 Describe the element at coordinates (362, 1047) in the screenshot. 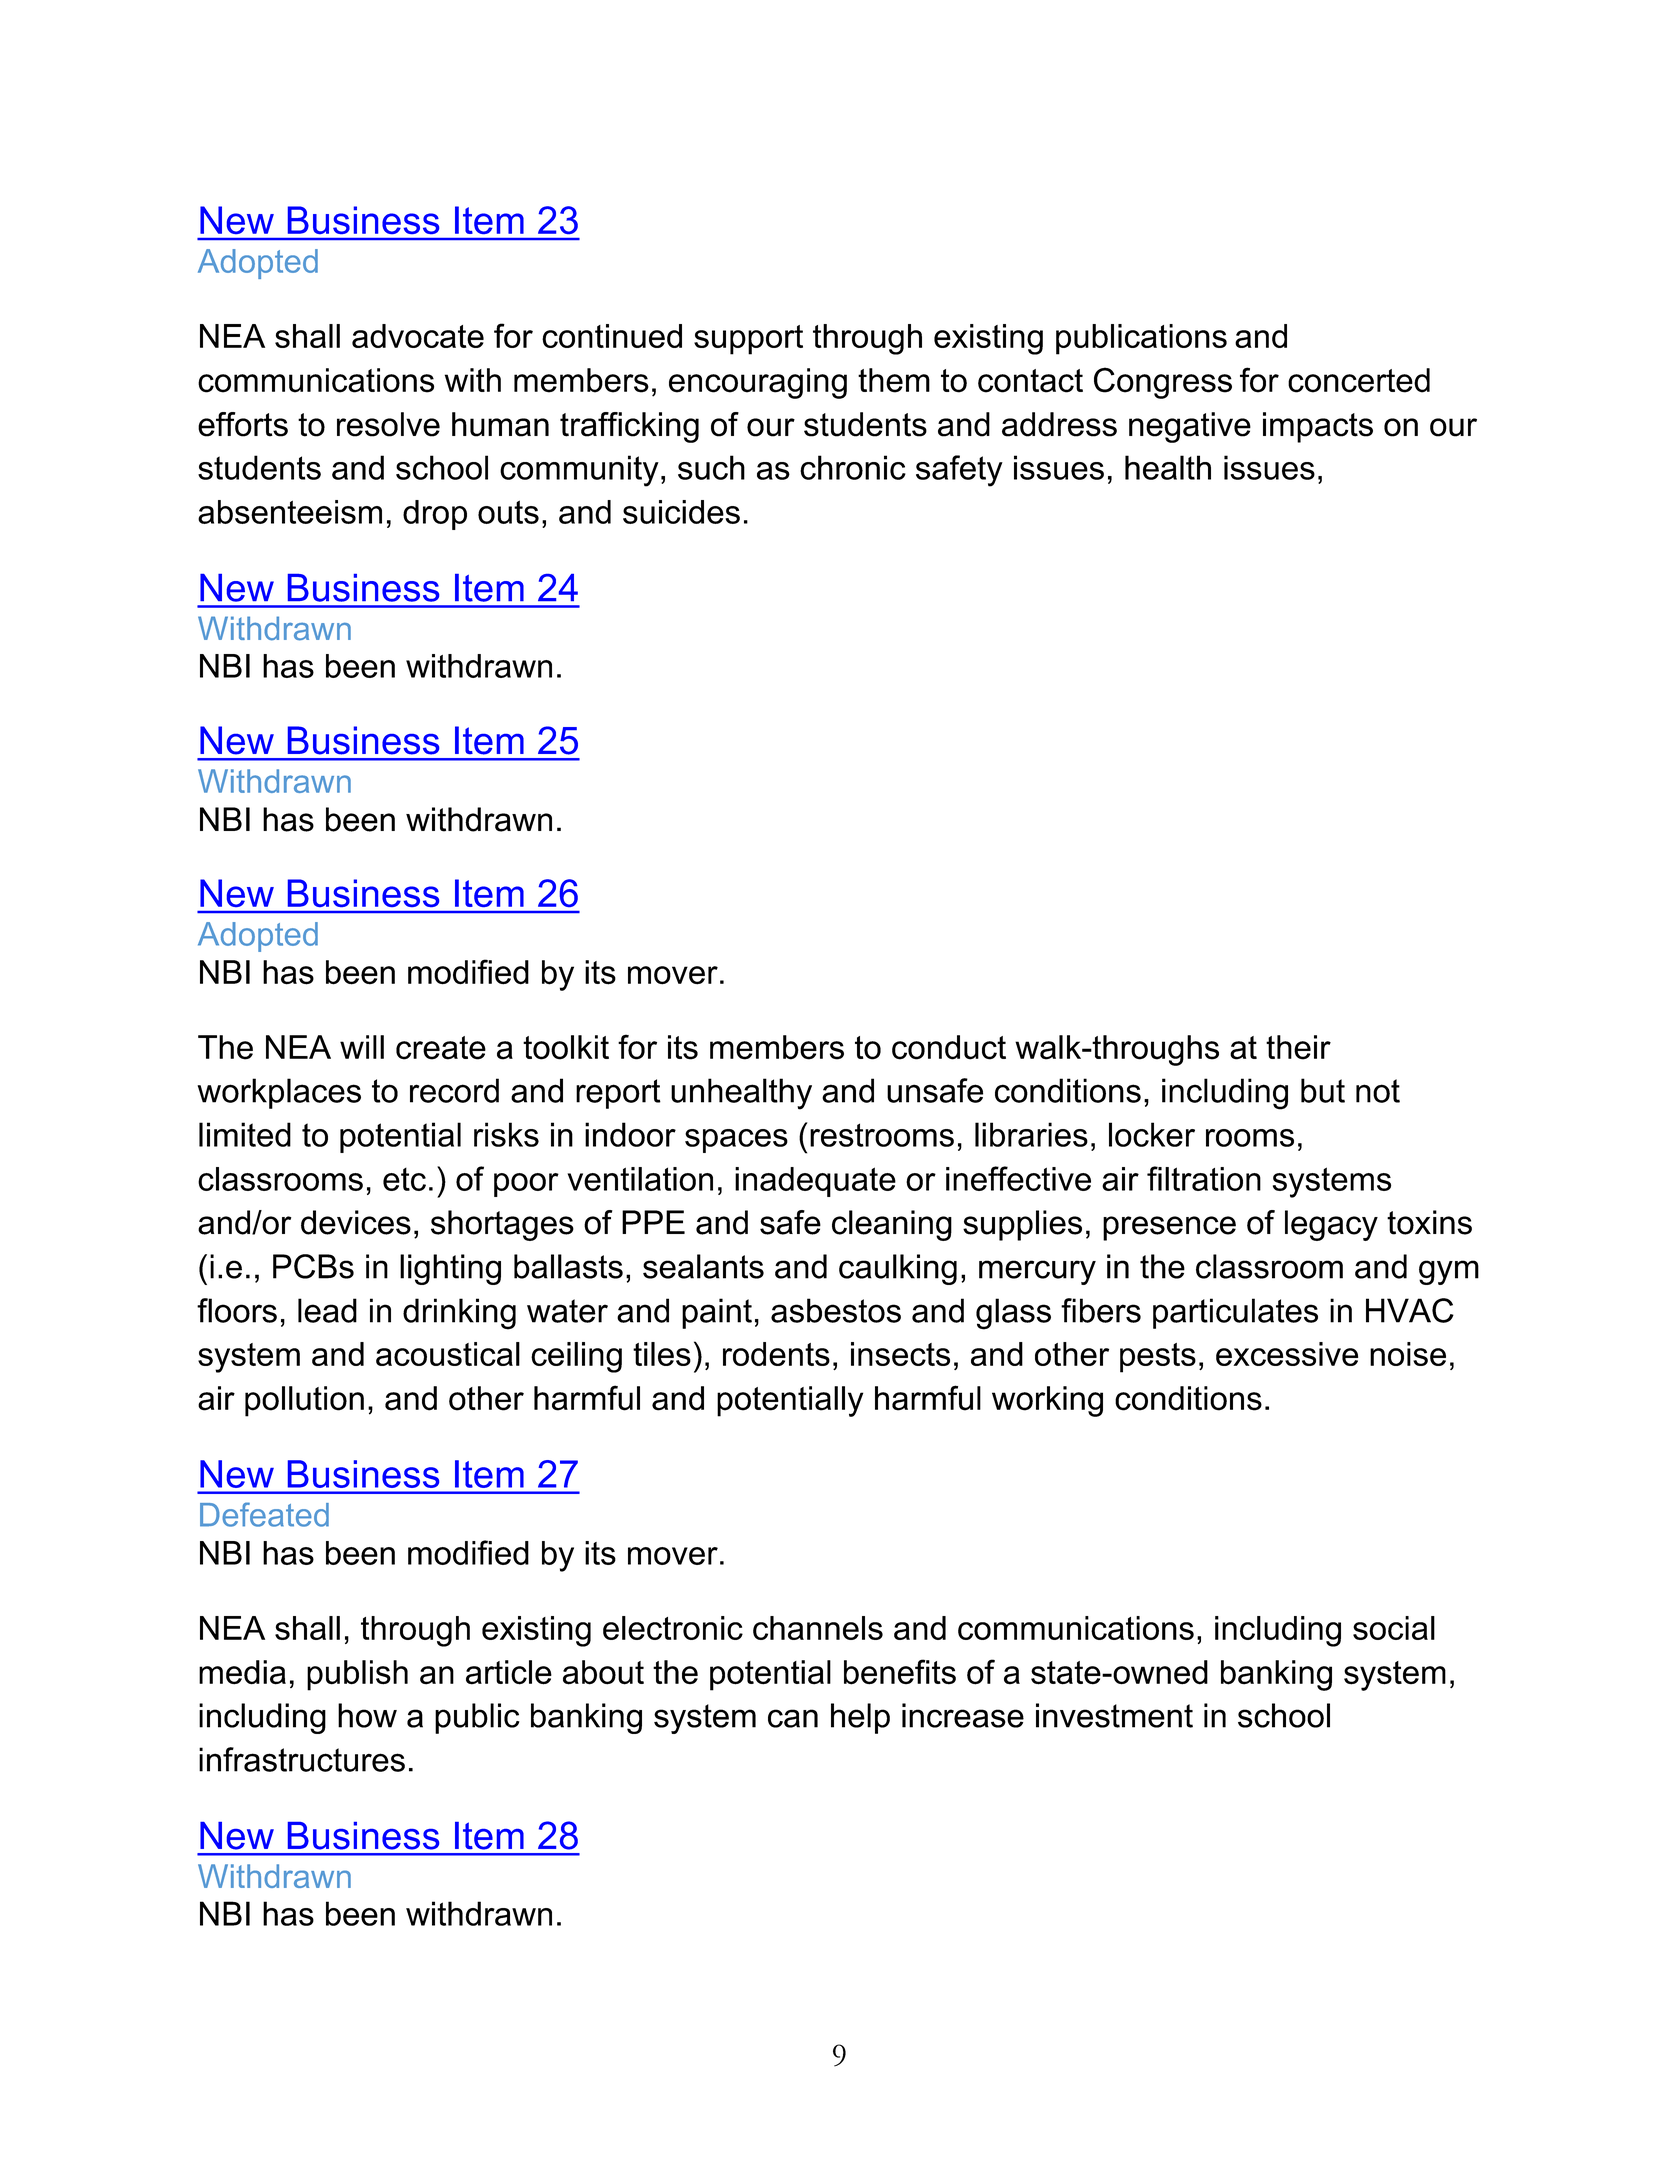

I see `will` at that location.
